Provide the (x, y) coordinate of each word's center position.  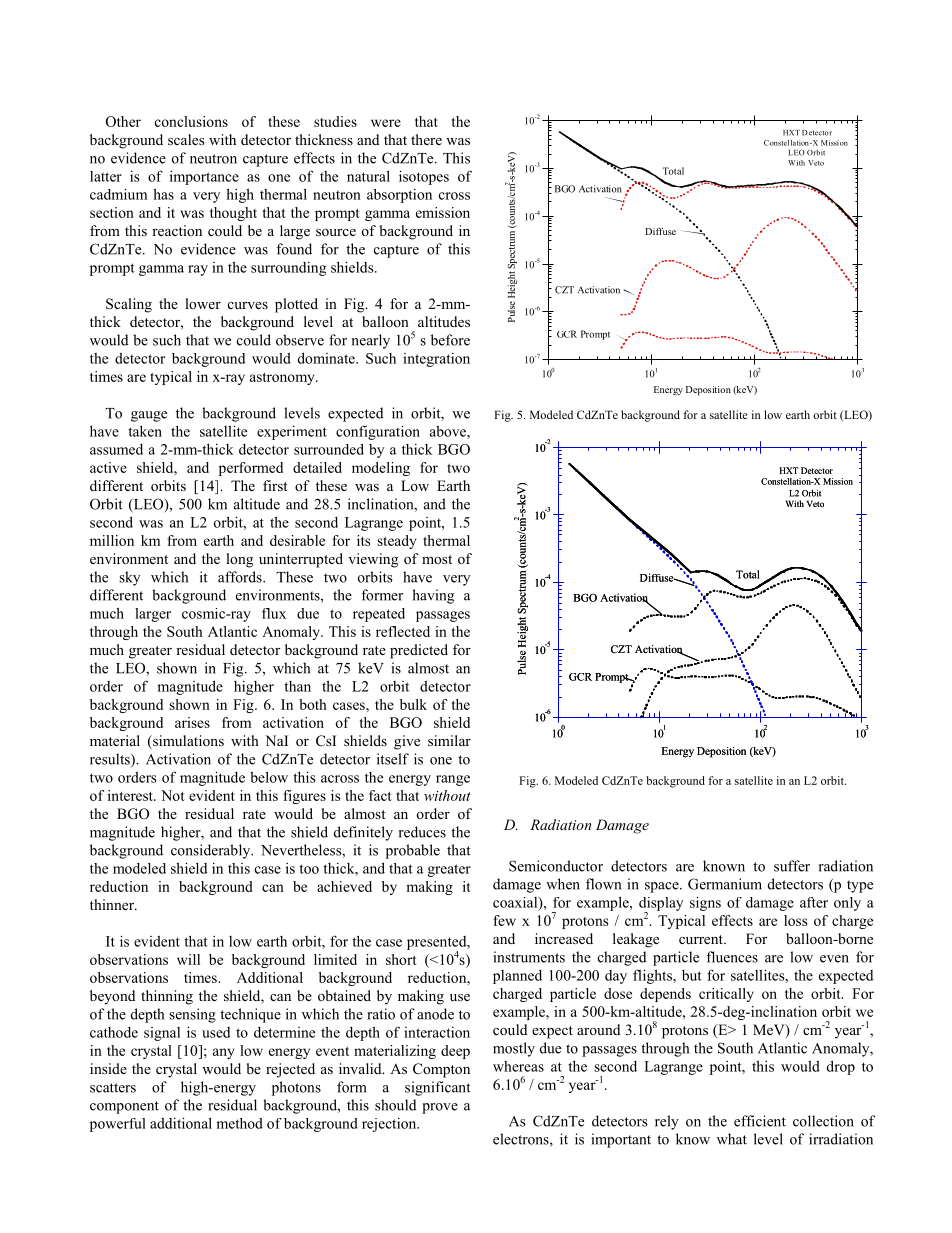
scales (186, 139)
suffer (792, 866)
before (450, 340)
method (239, 1123)
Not (173, 795)
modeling (381, 469)
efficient (760, 1121)
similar (449, 740)
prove (440, 1108)
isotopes (424, 177)
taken (145, 431)
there (426, 139)
